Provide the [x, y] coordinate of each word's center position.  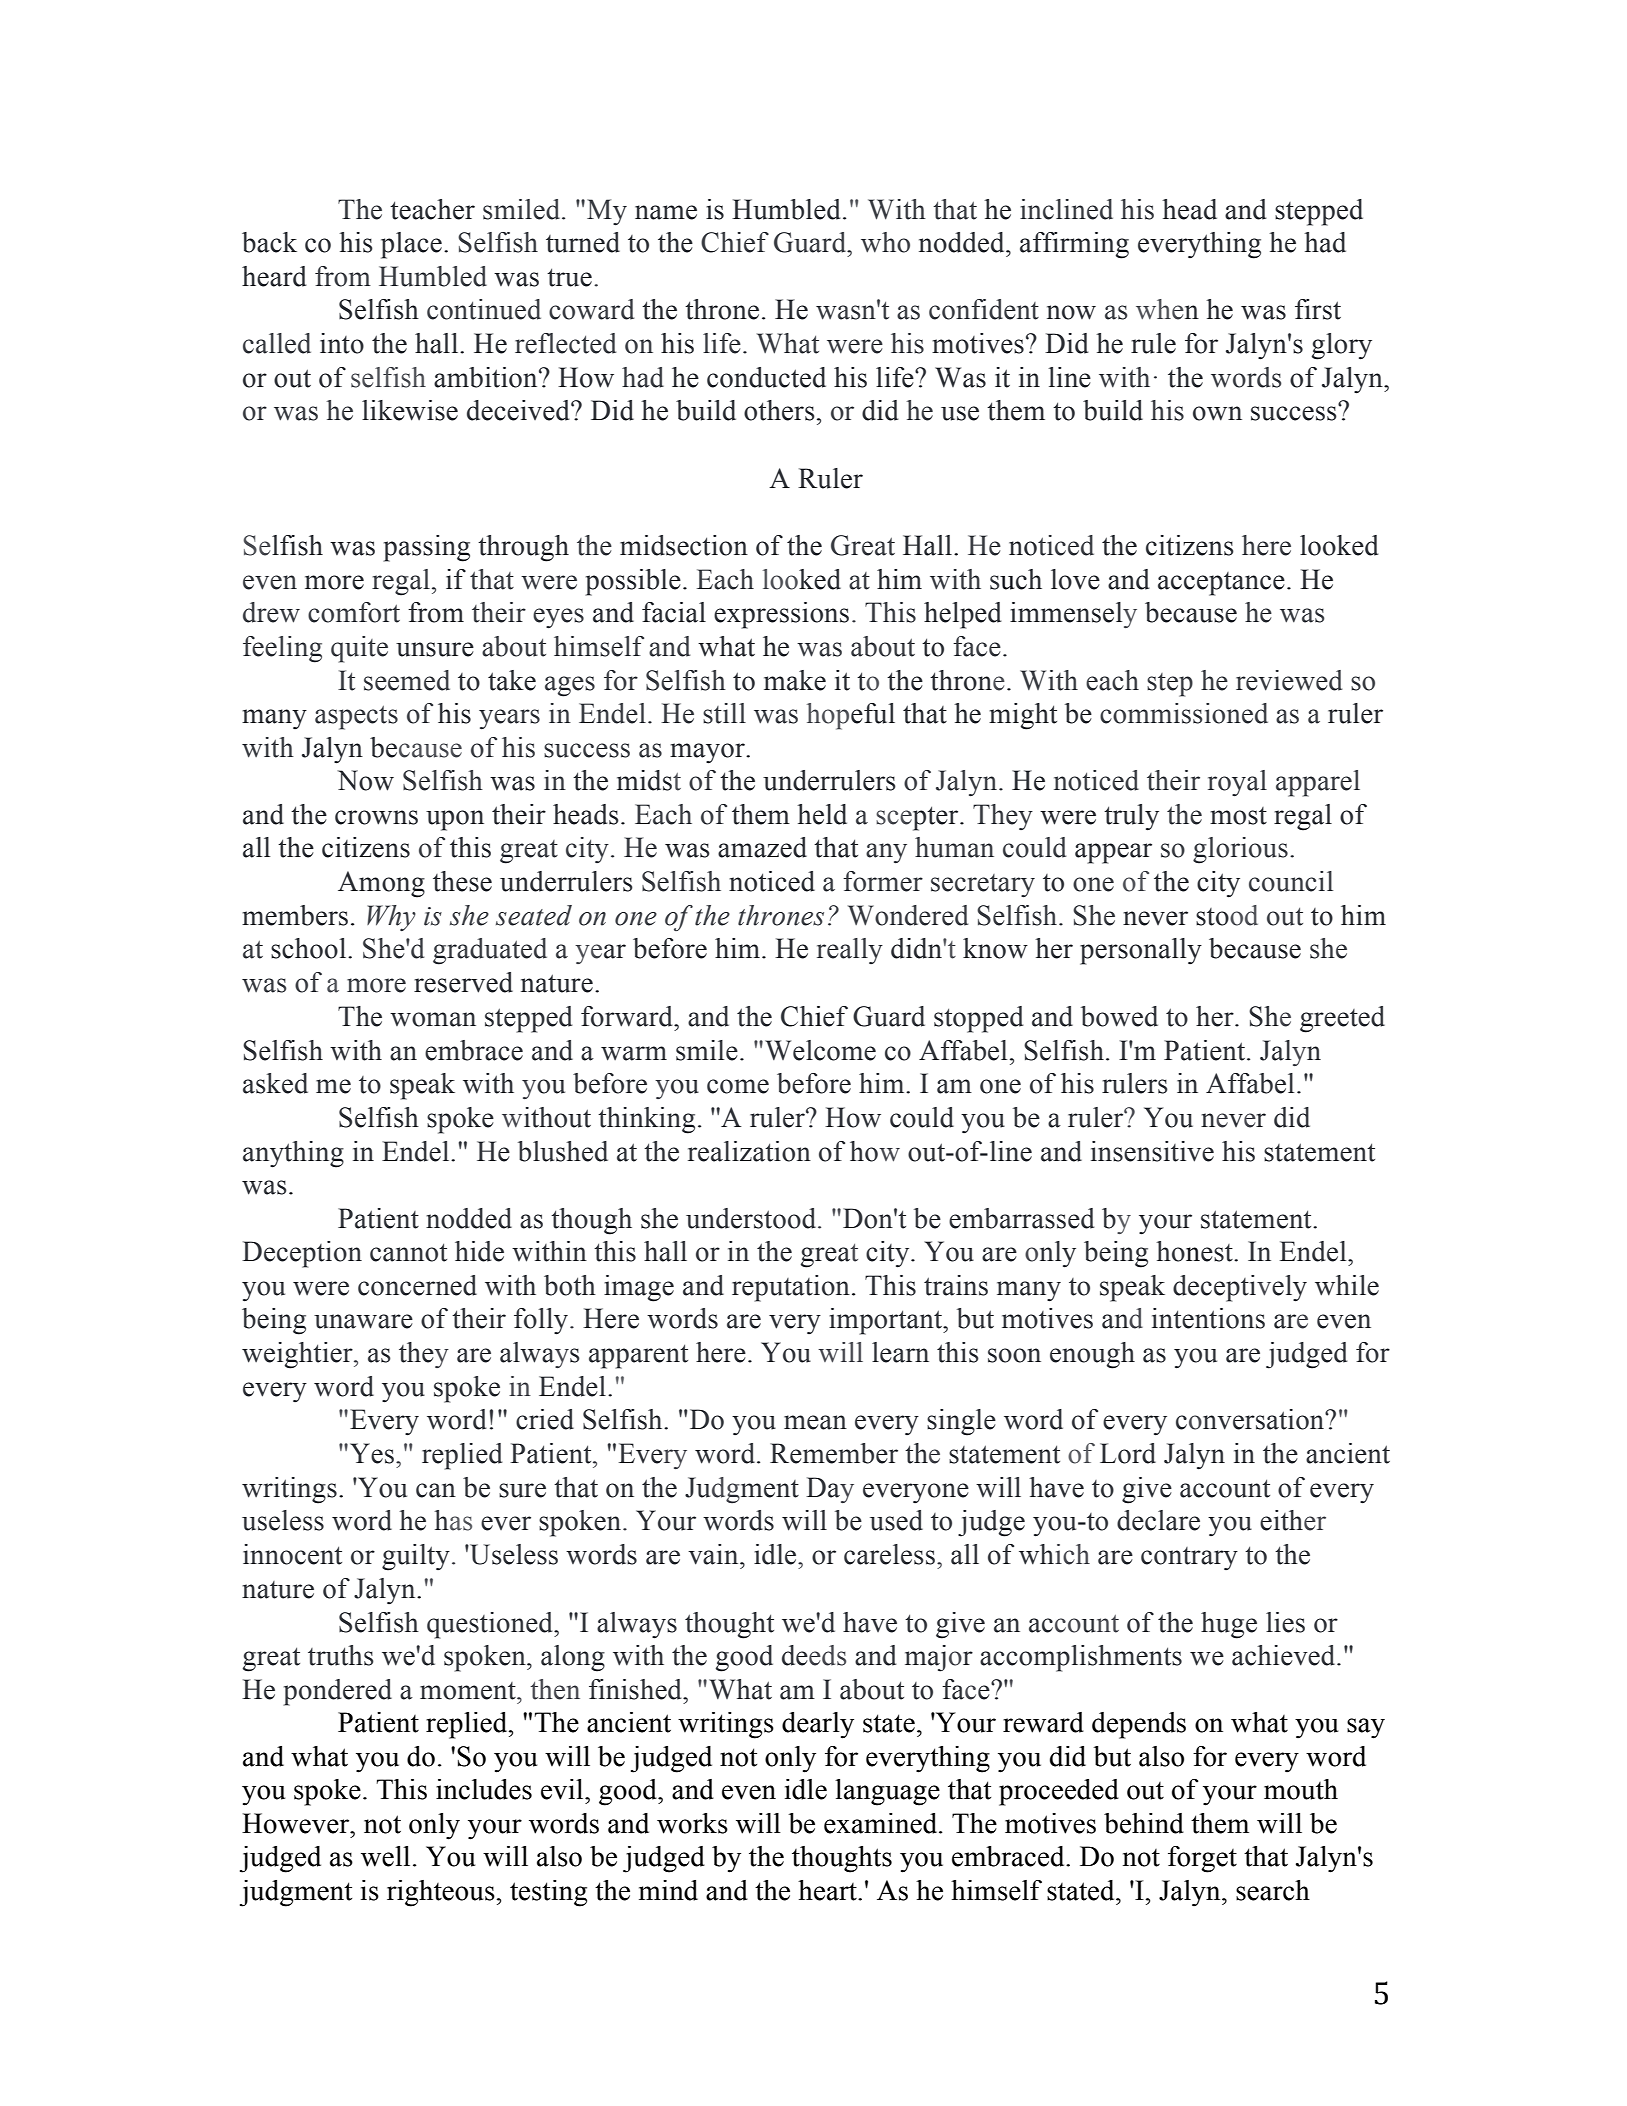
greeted [1342, 1019]
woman [433, 1019]
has [453, 1520]
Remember [834, 1453]
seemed [407, 680]
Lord [1128, 1453]
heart [828, 1890]
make [795, 680]
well [385, 1856]
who [885, 242]
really [850, 951]
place [411, 245]
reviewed [1289, 680]
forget [1202, 1859]
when [1167, 309]
